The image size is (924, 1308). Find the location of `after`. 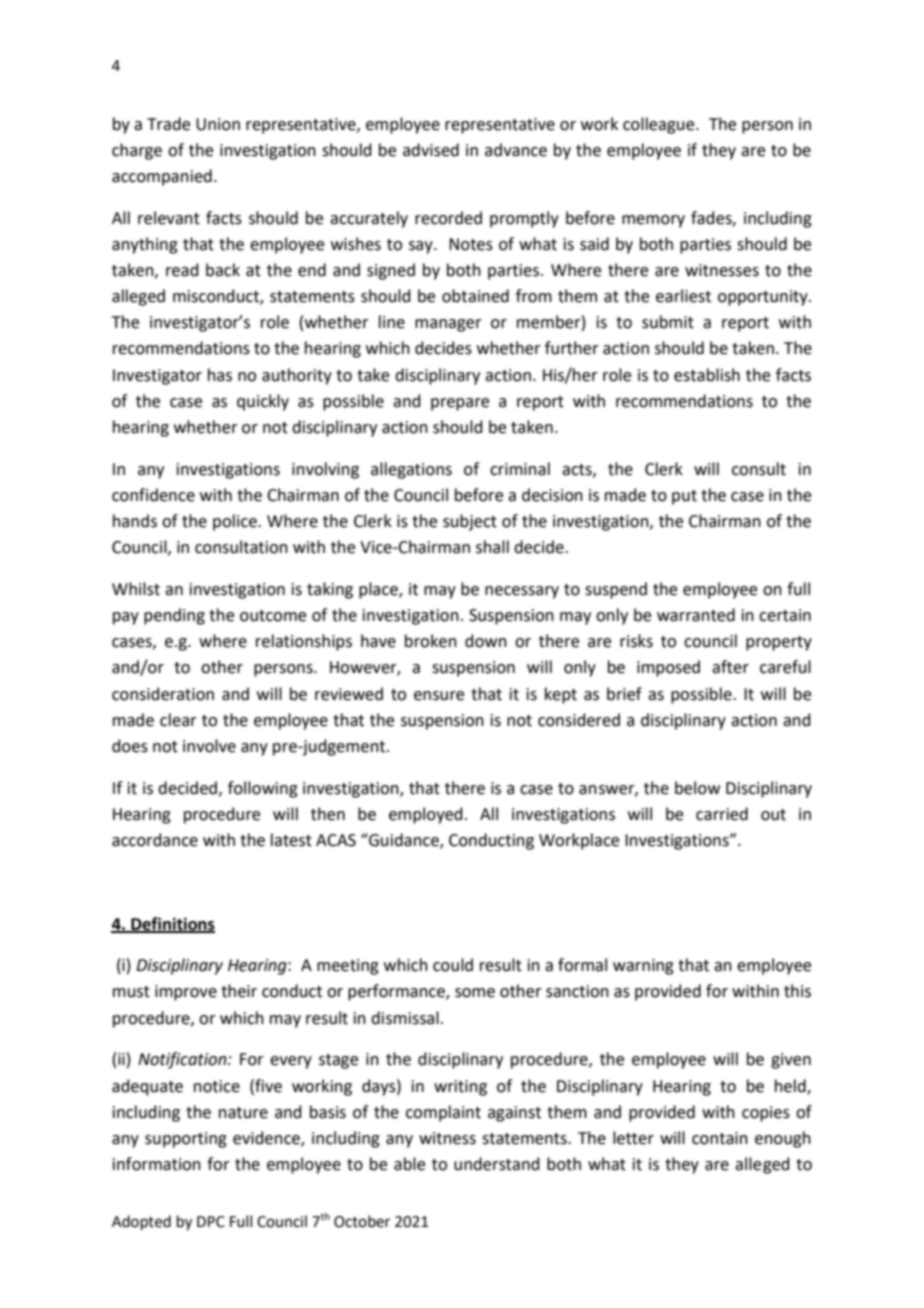

after is located at coordinates (730, 667).
